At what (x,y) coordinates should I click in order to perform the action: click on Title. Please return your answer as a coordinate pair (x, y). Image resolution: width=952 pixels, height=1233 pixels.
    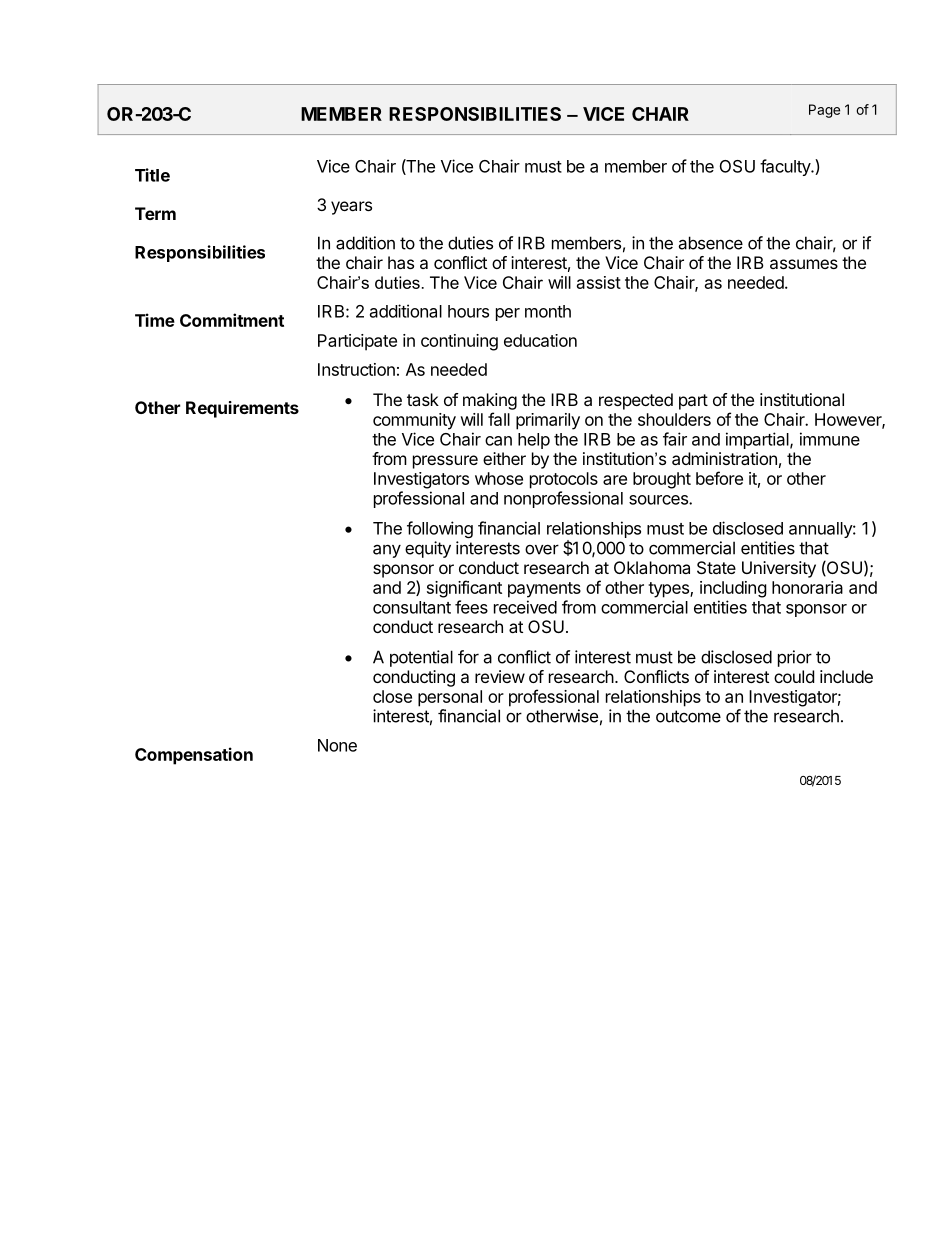
    Looking at the image, I should click on (152, 175).
